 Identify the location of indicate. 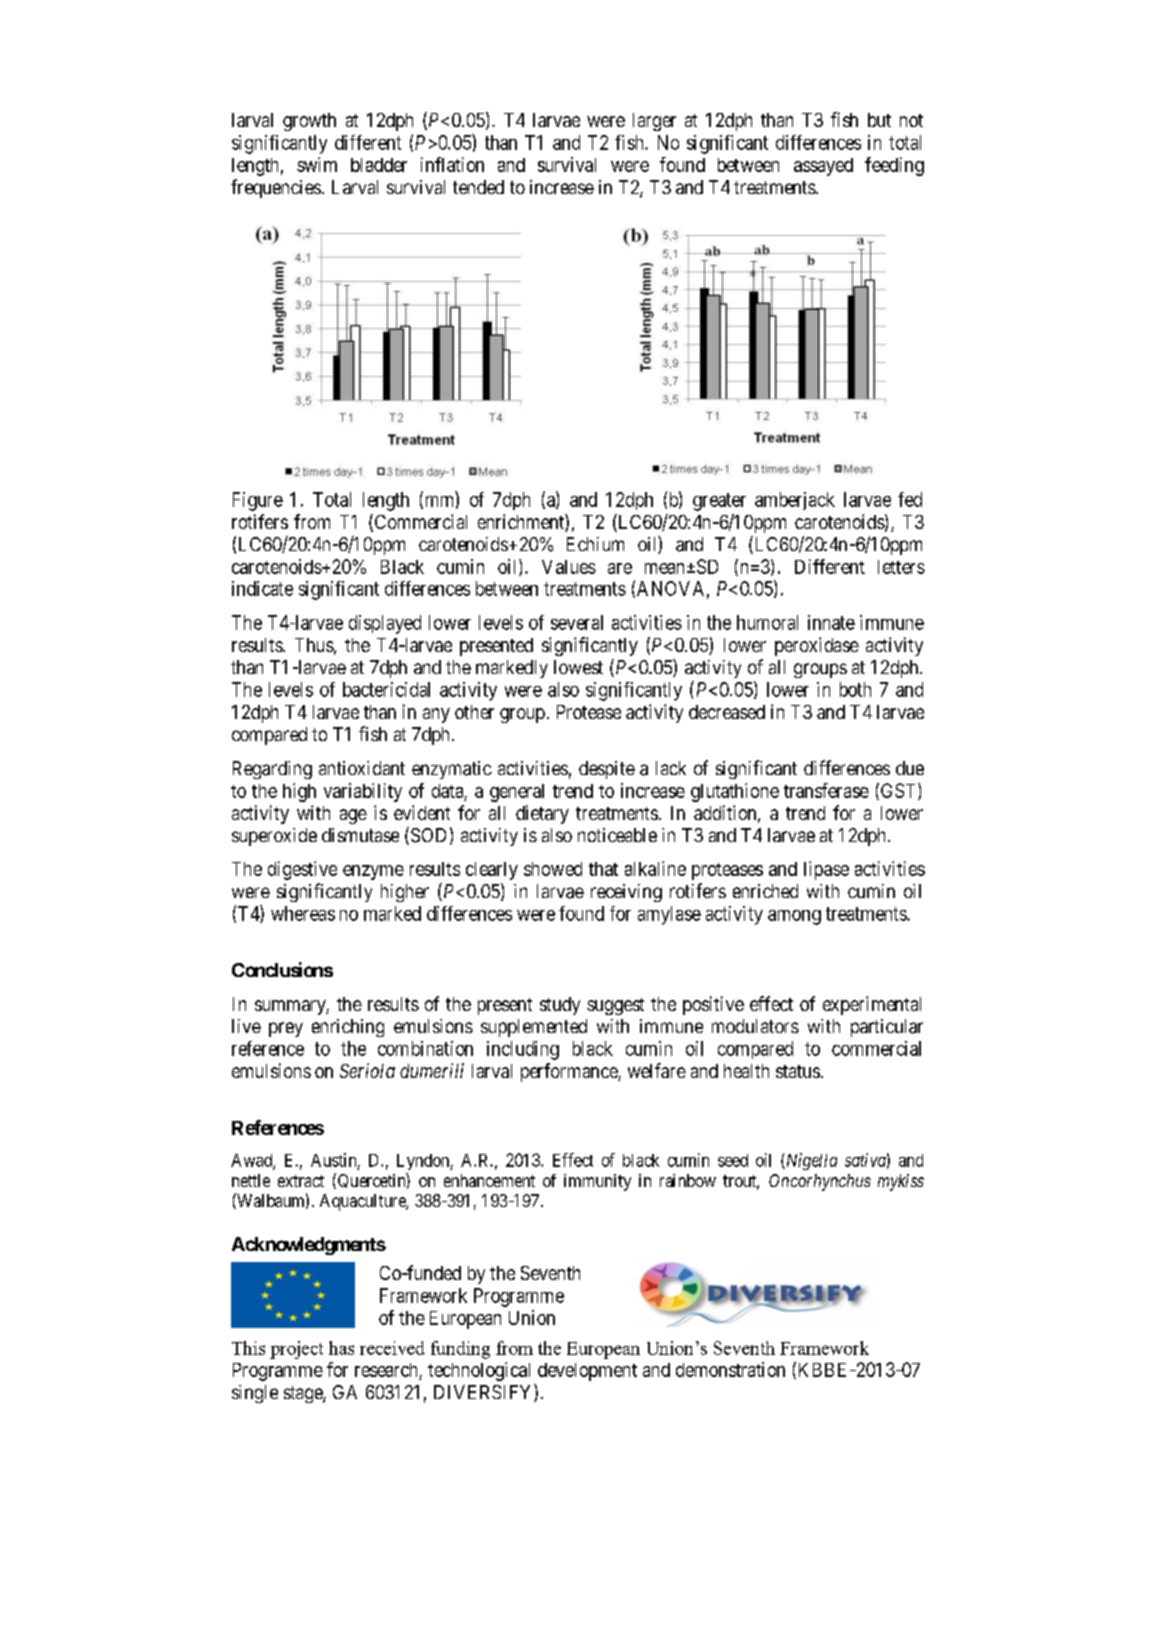
(262, 588).
